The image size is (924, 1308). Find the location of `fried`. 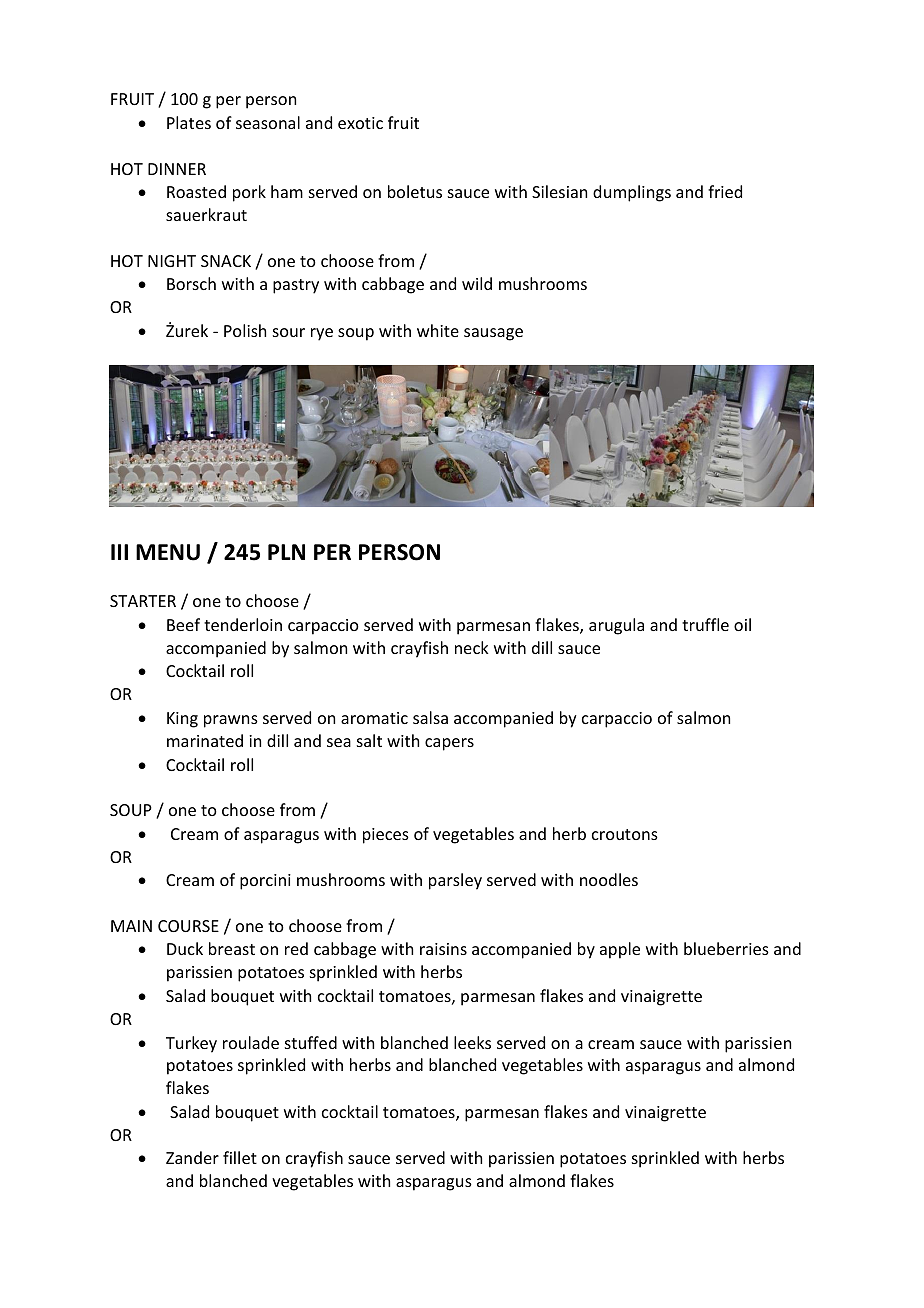

fried is located at coordinates (725, 191).
